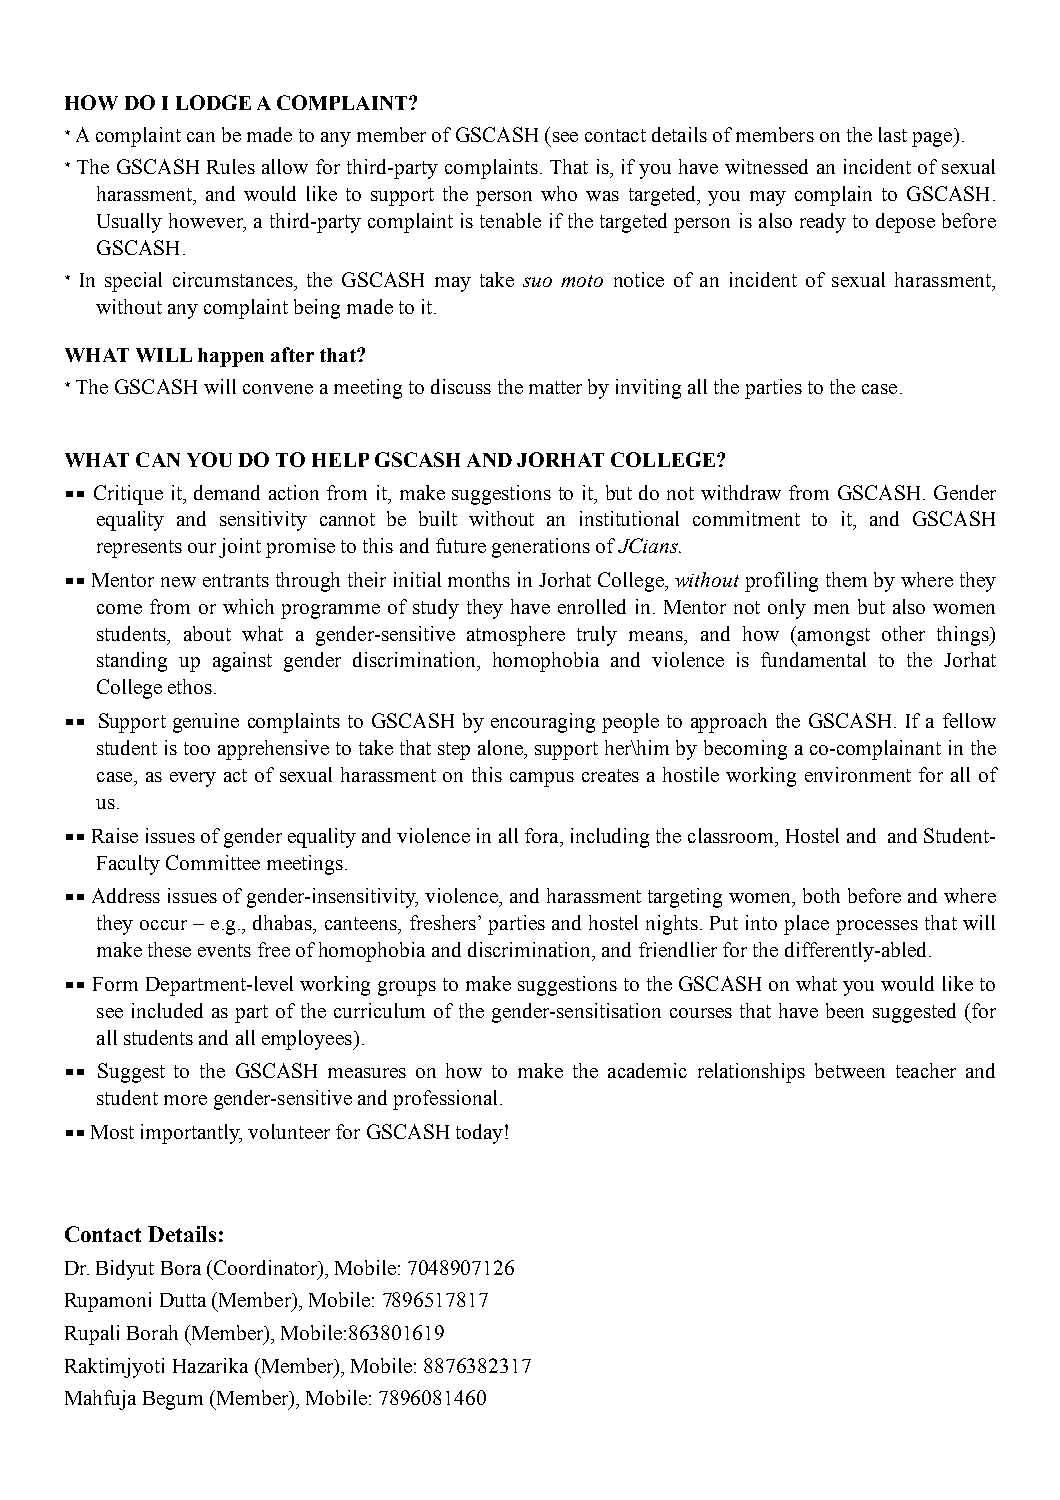 The width and height of the screenshot is (1060, 1500). What do you see at coordinates (543, 723) in the screenshot?
I see `encouraging` at bounding box center [543, 723].
